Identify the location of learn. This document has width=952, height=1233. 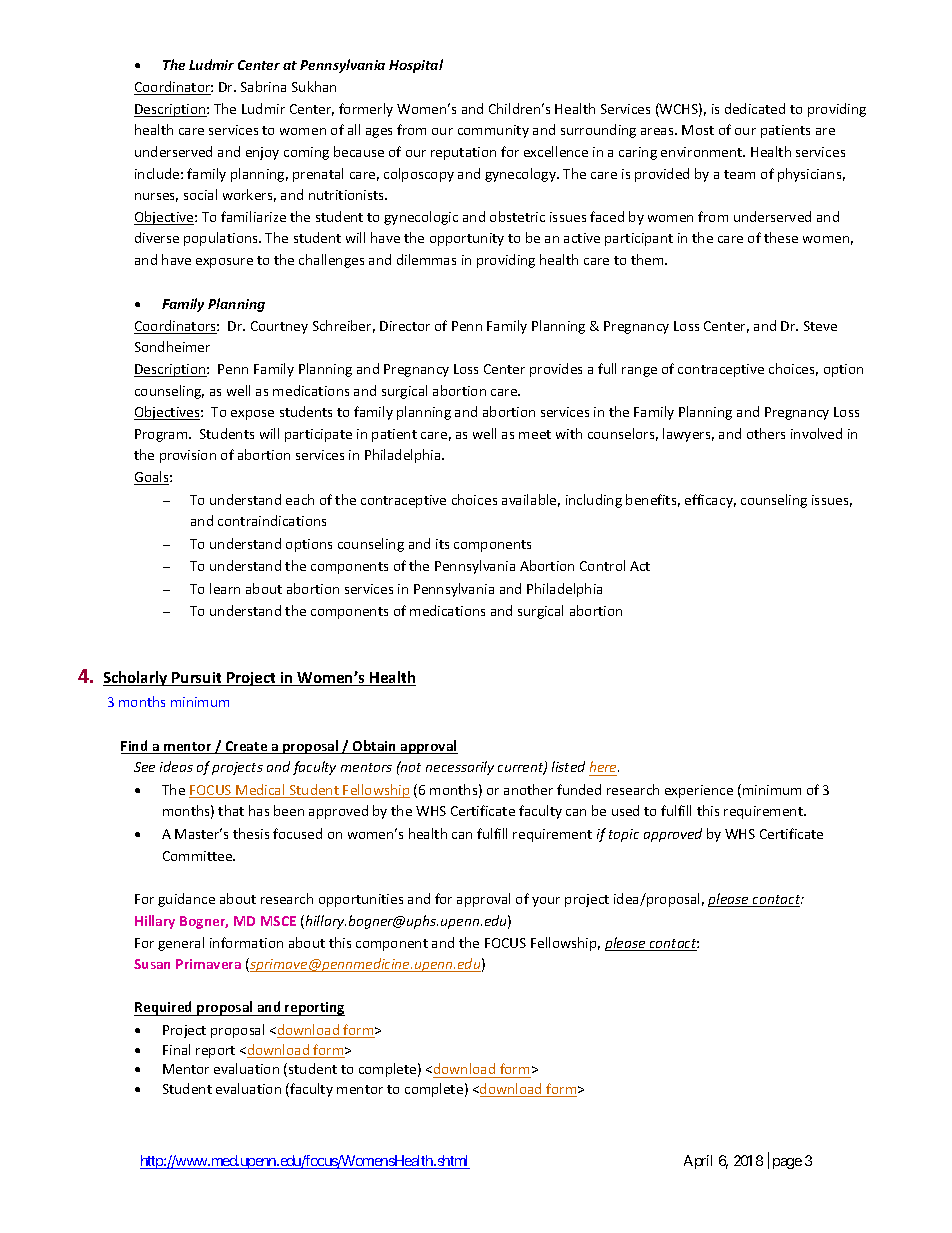
(225, 588).
